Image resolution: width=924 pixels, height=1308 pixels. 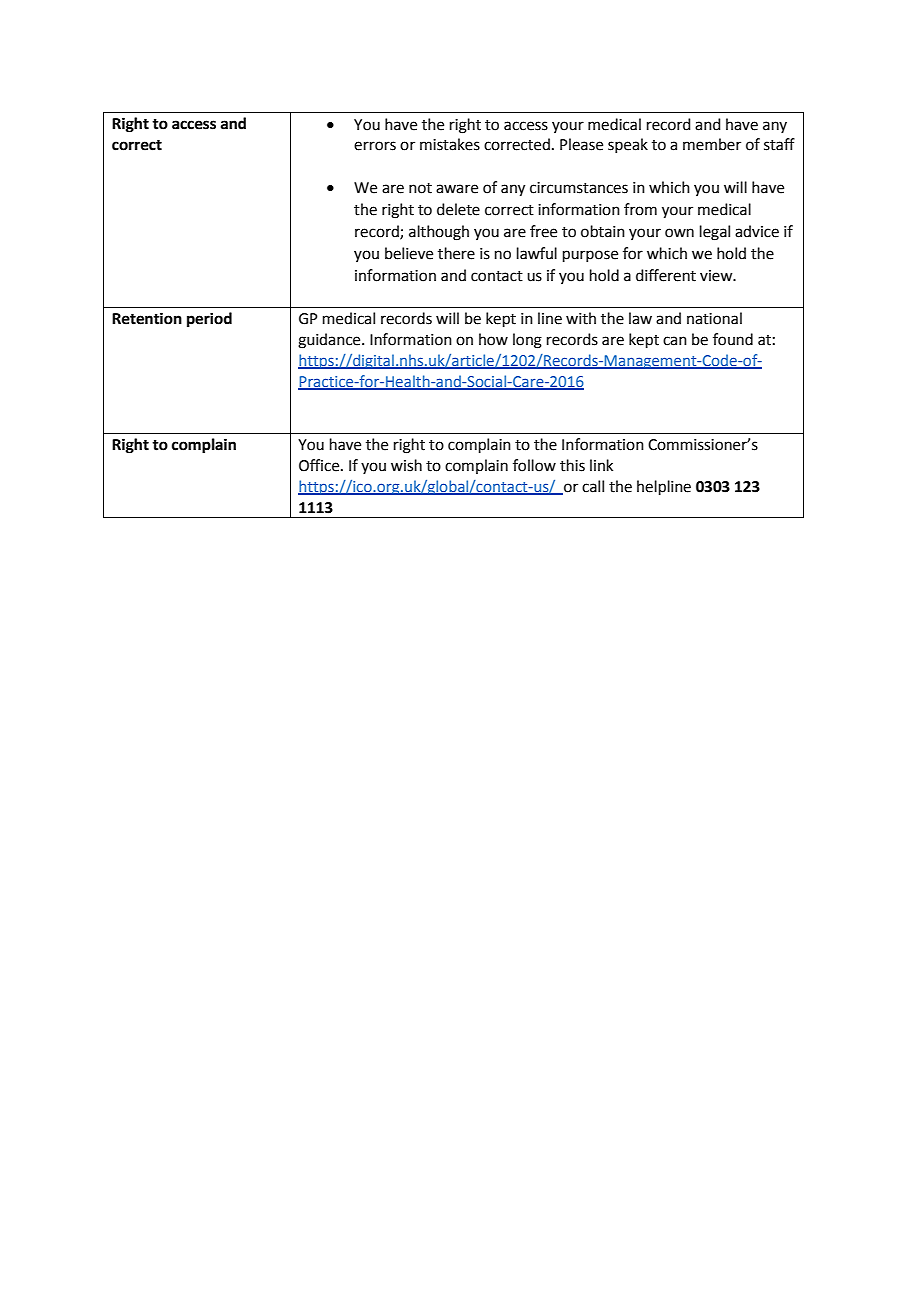 What do you see at coordinates (450, 144) in the screenshot?
I see `mistakes` at bounding box center [450, 144].
